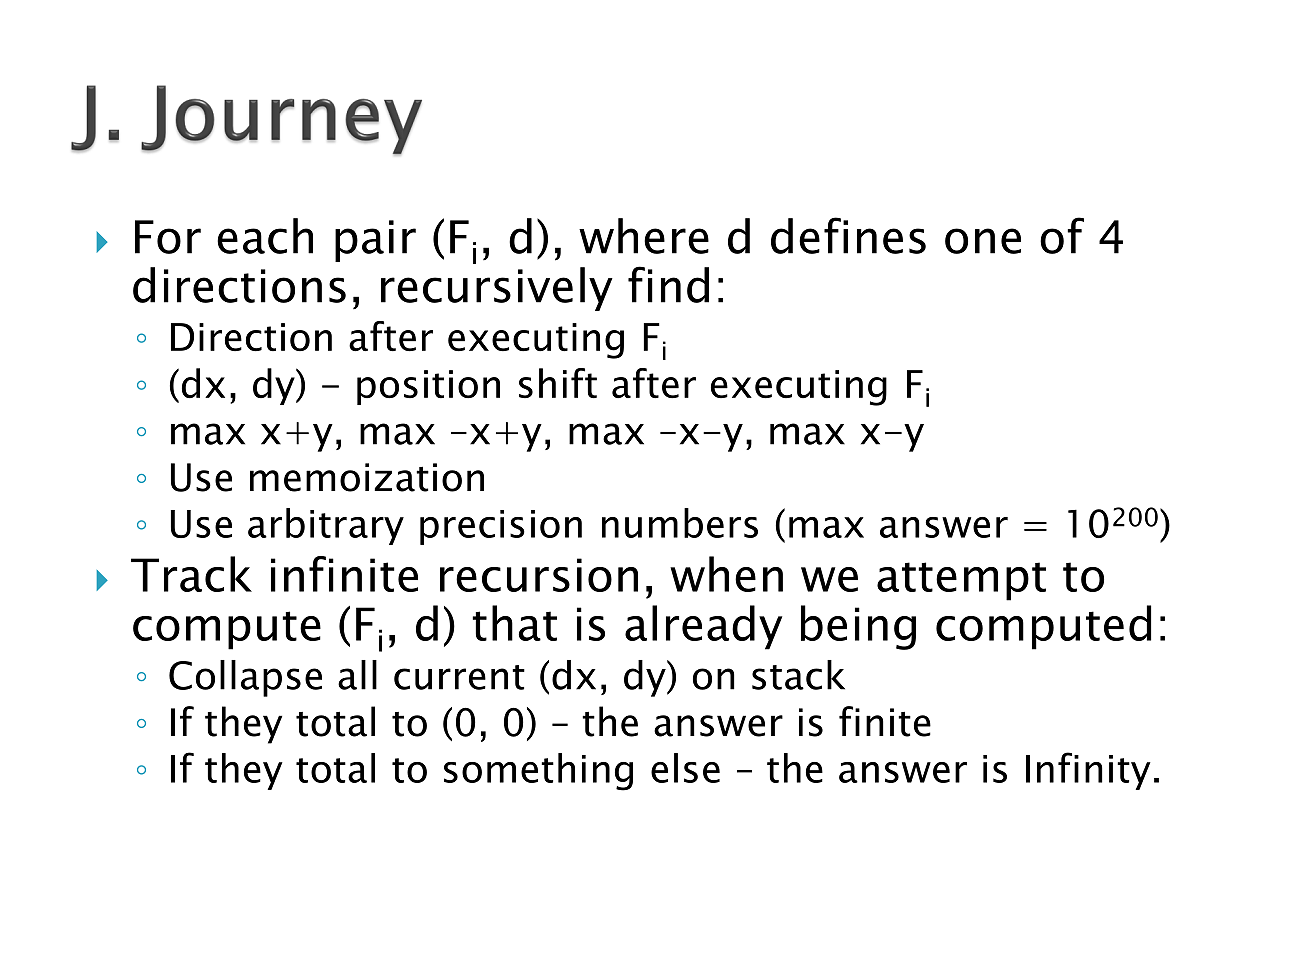  I want to click on position, so click(428, 387).
